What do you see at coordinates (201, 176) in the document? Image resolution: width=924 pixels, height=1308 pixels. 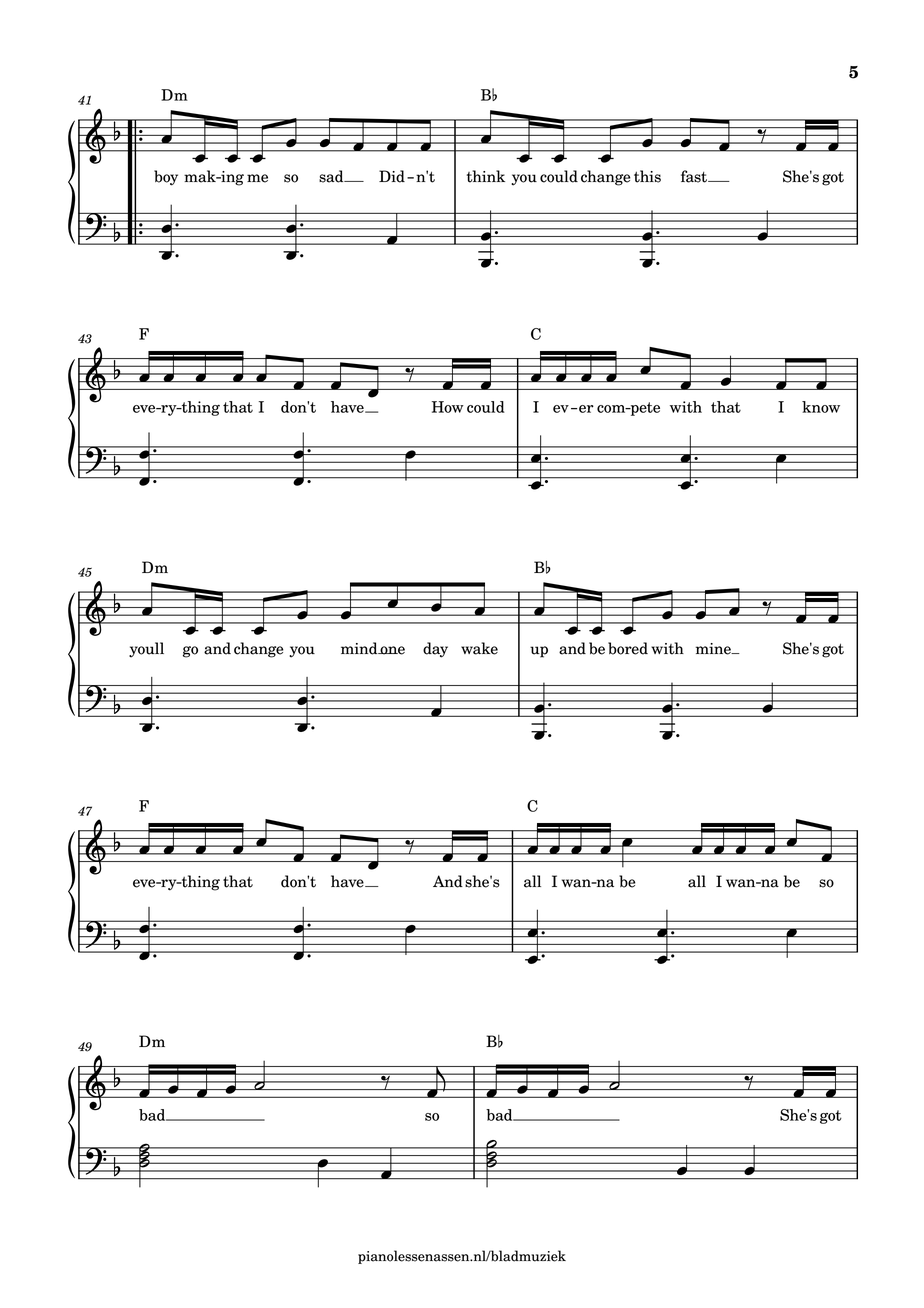 I see `mak` at bounding box center [201, 176].
